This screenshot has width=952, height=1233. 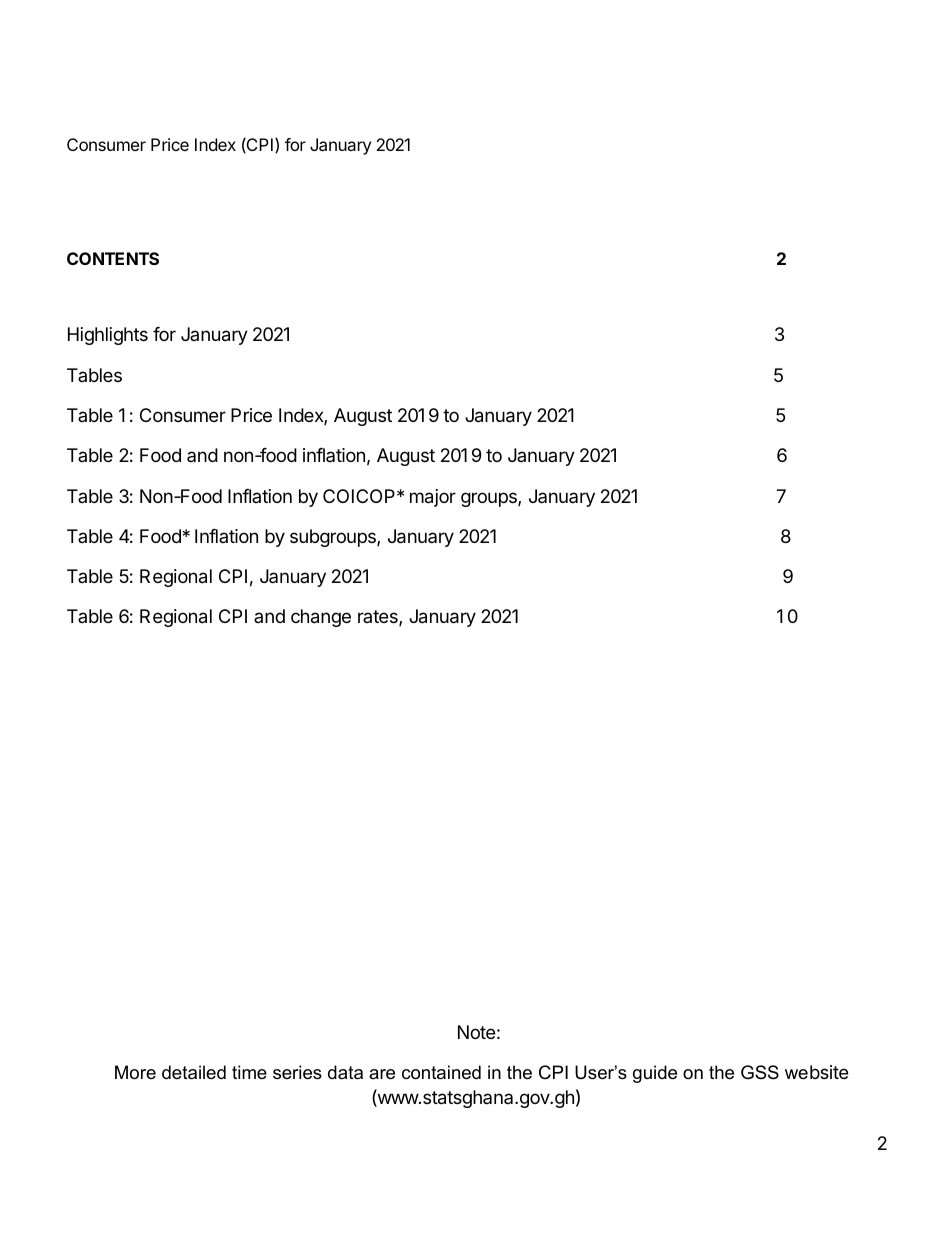 I want to click on website, so click(x=816, y=1072).
